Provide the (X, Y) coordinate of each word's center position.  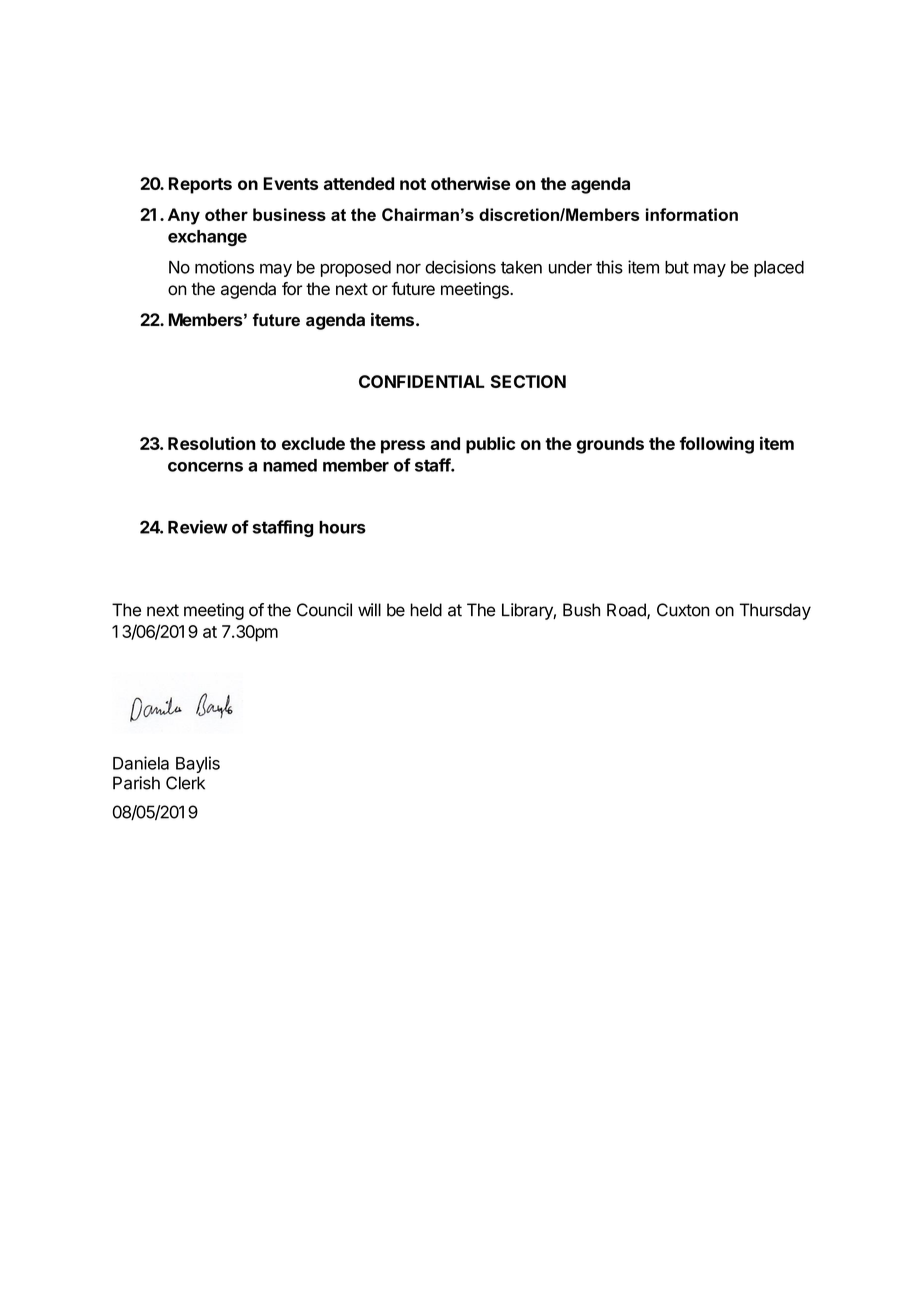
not (413, 184)
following (716, 445)
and (445, 443)
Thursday (775, 611)
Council (324, 610)
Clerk (185, 783)
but (677, 267)
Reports (200, 185)
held (426, 610)
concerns (205, 467)
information (692, 214)
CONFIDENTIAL (422, 381)
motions (224, 267)
